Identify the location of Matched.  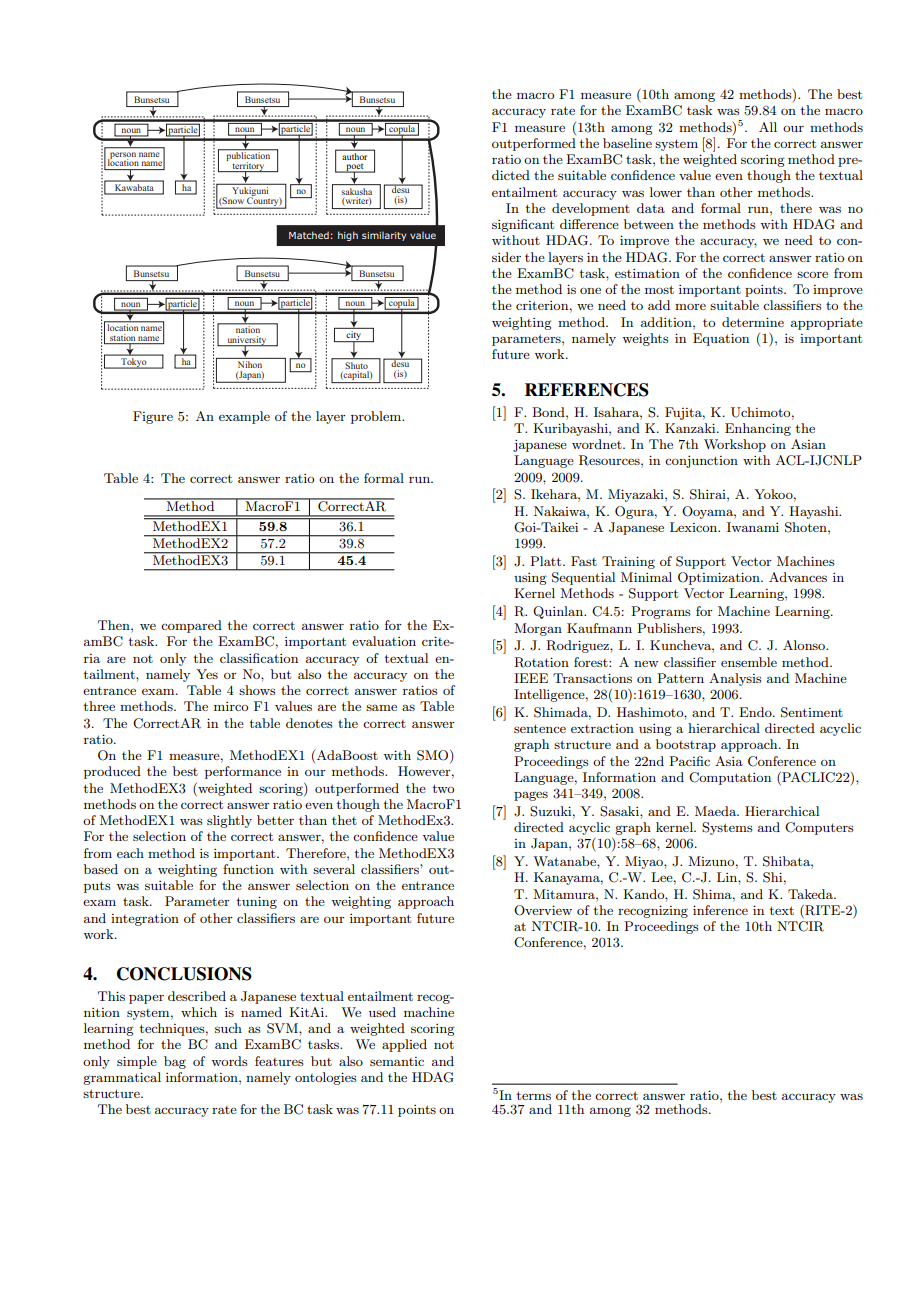
(309, 235).
